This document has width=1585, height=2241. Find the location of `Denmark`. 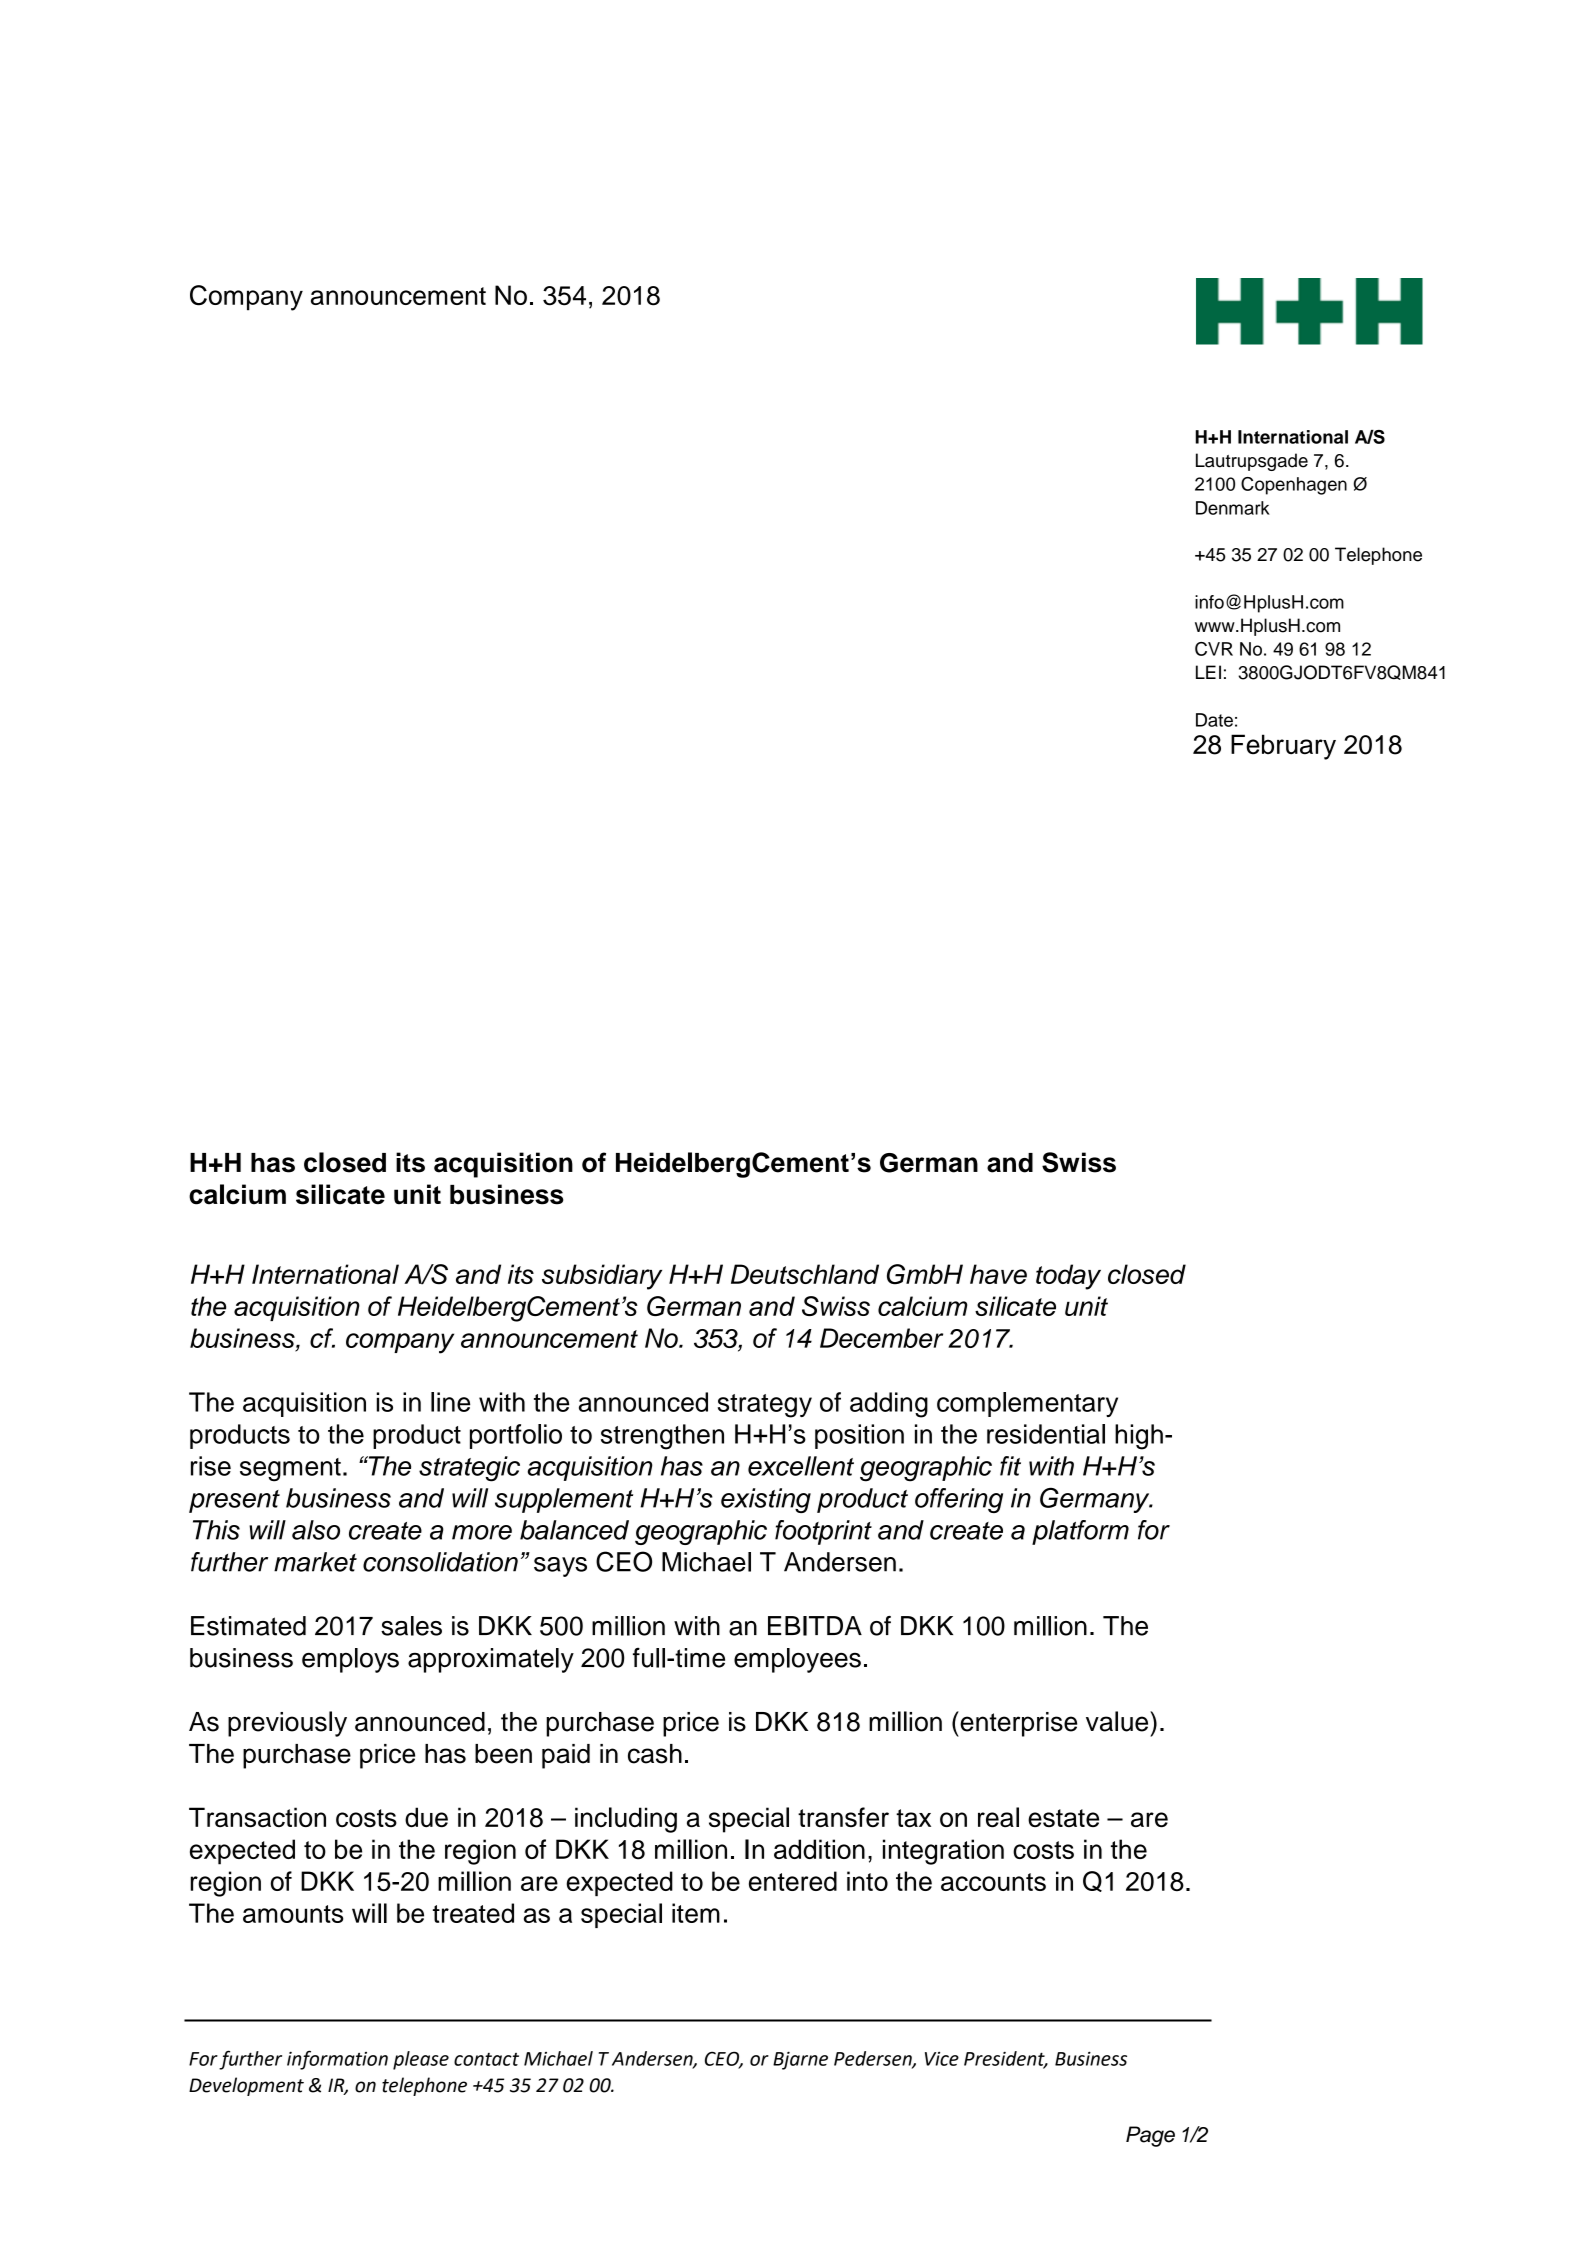

Denmark is located at coordinates (1233, 508).
